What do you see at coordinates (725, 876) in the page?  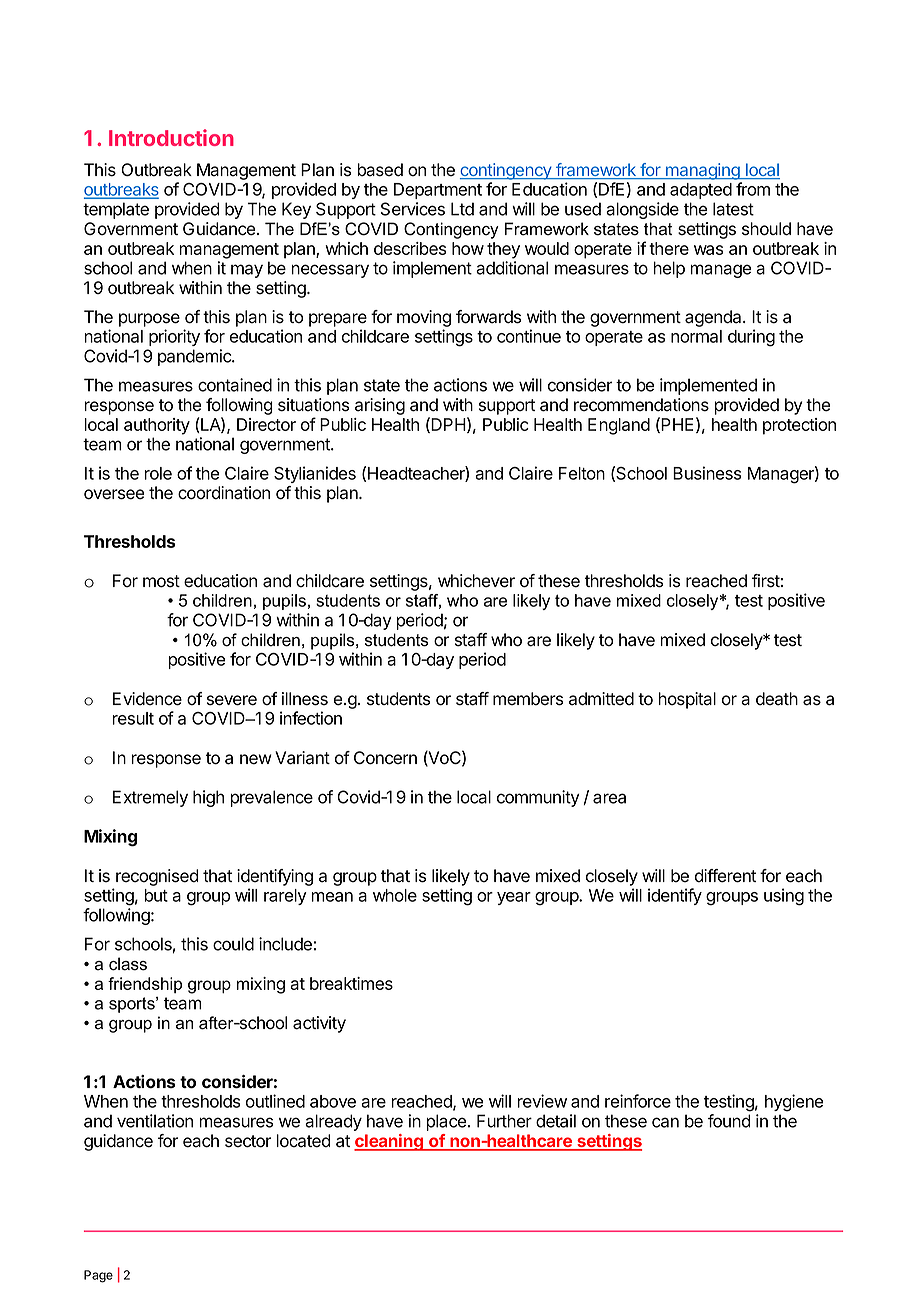 I see `different` at bounding box center [725, 876].
